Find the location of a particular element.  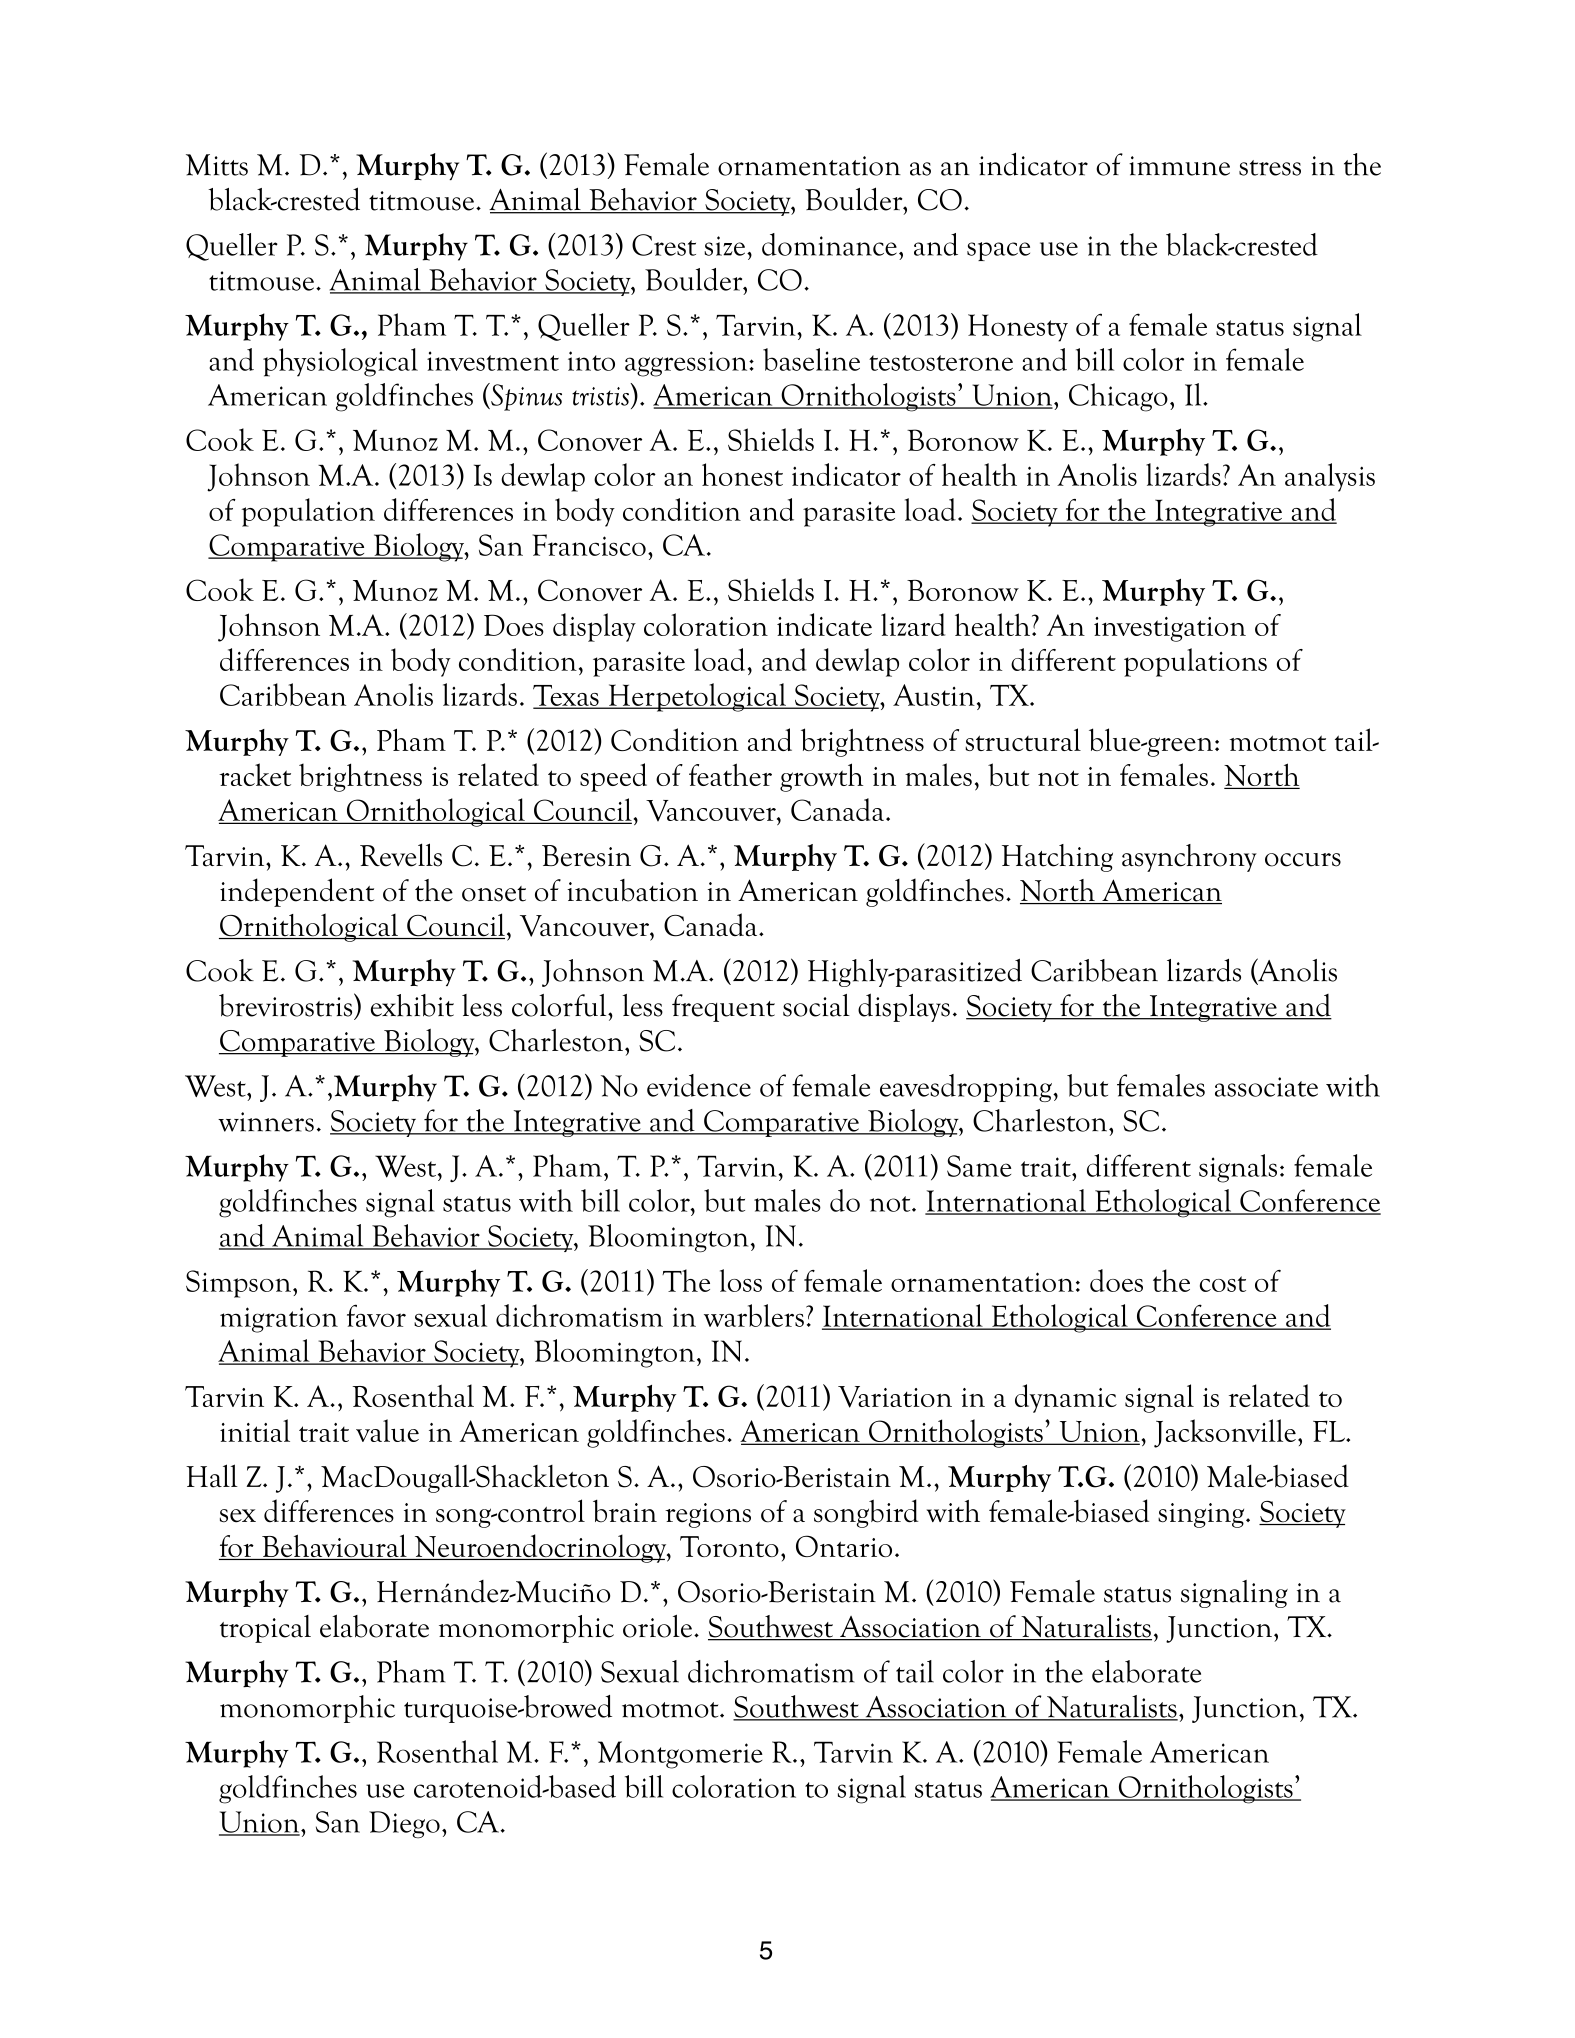

Jacksonville is located at coordinates (1225, 1433).
